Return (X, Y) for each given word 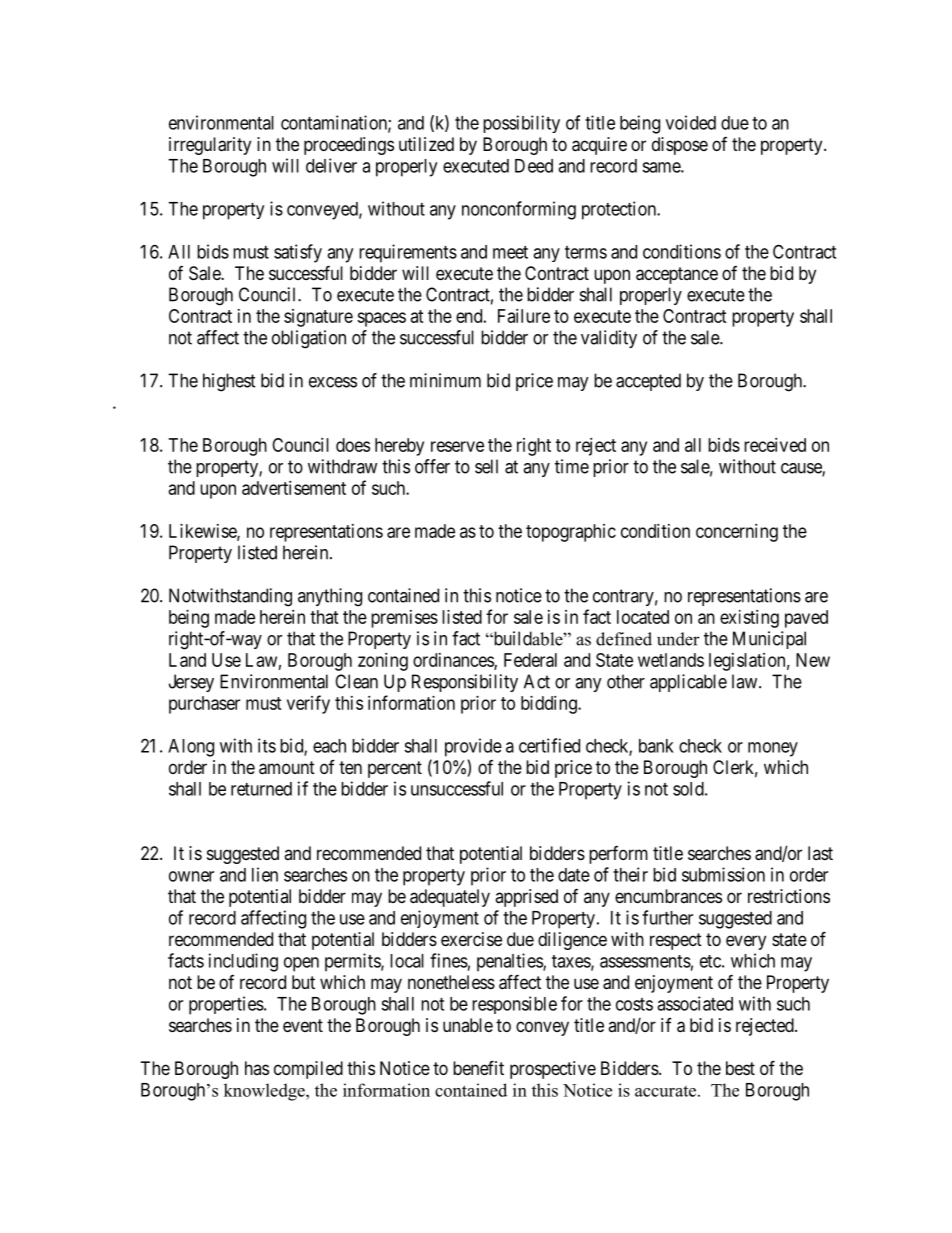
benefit (478, 1067)
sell (486, 466)
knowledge (265, 1092)
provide (473, 747)
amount (287, 768)
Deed (534, 166)
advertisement (294, 488)
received (775, 445)
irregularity (210, 146)
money (773, 749)
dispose (680, 146)
